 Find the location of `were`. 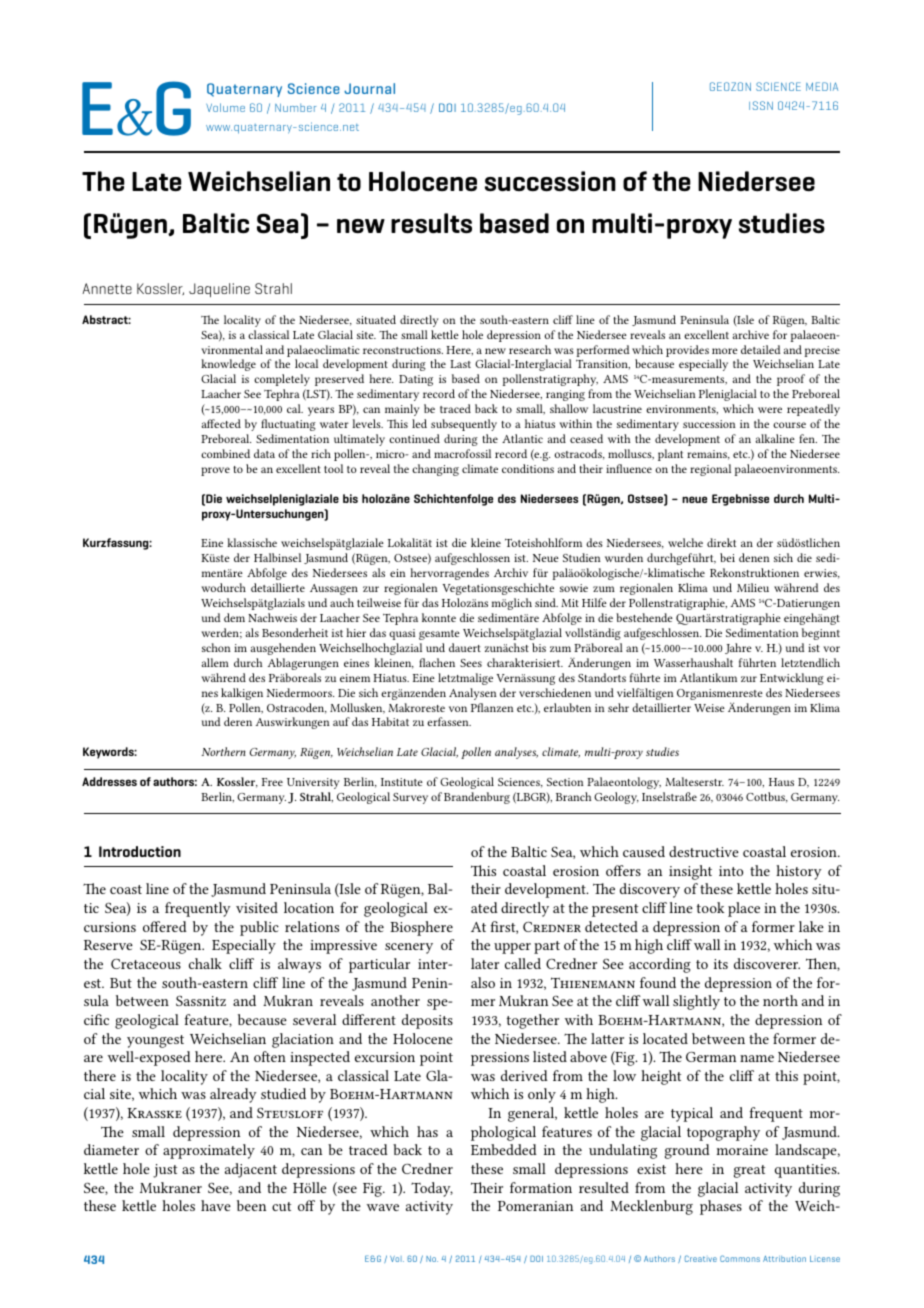

were is located at coordinates (770, 410).
